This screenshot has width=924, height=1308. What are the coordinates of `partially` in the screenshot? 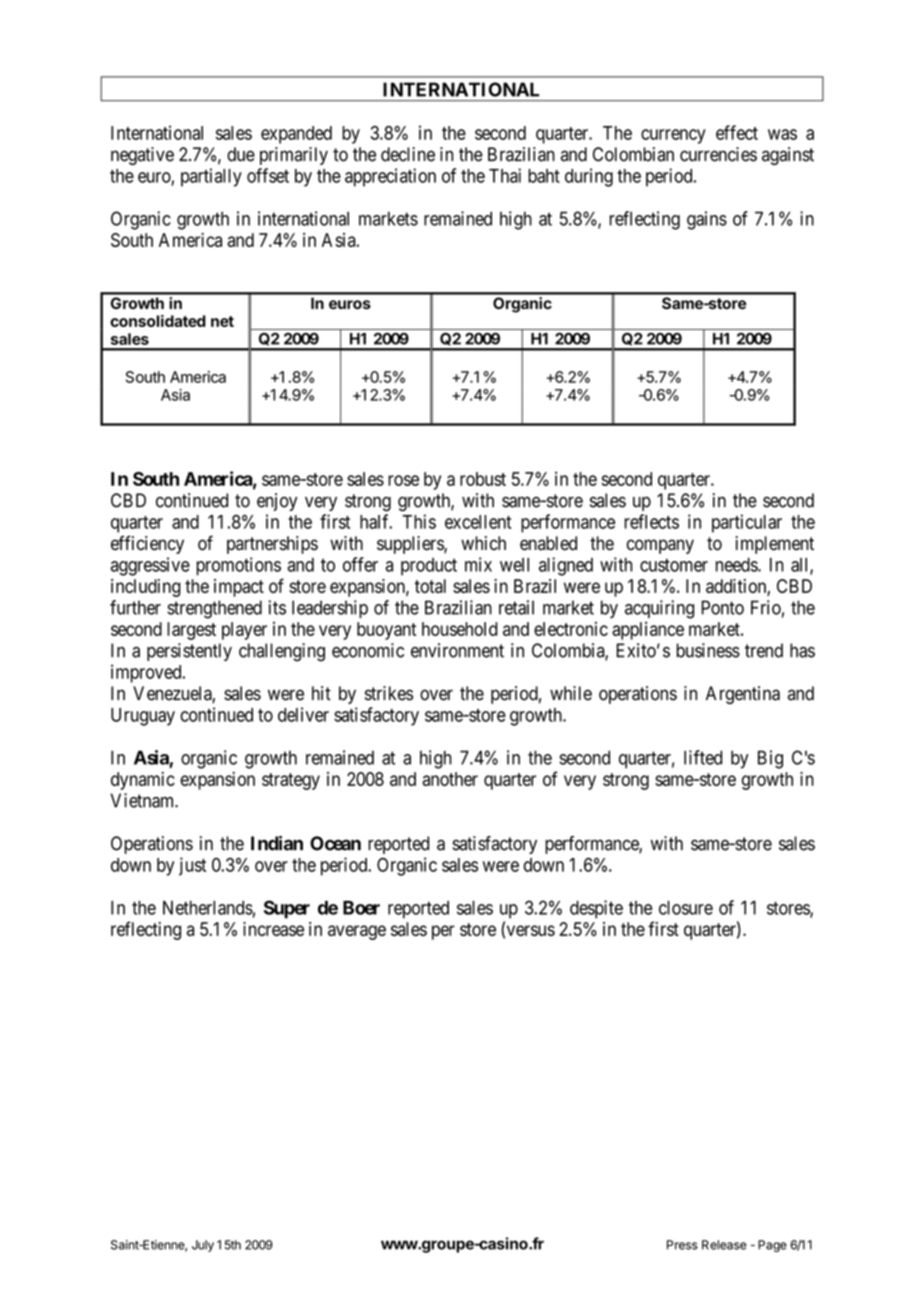 It's located at (211, 177).
